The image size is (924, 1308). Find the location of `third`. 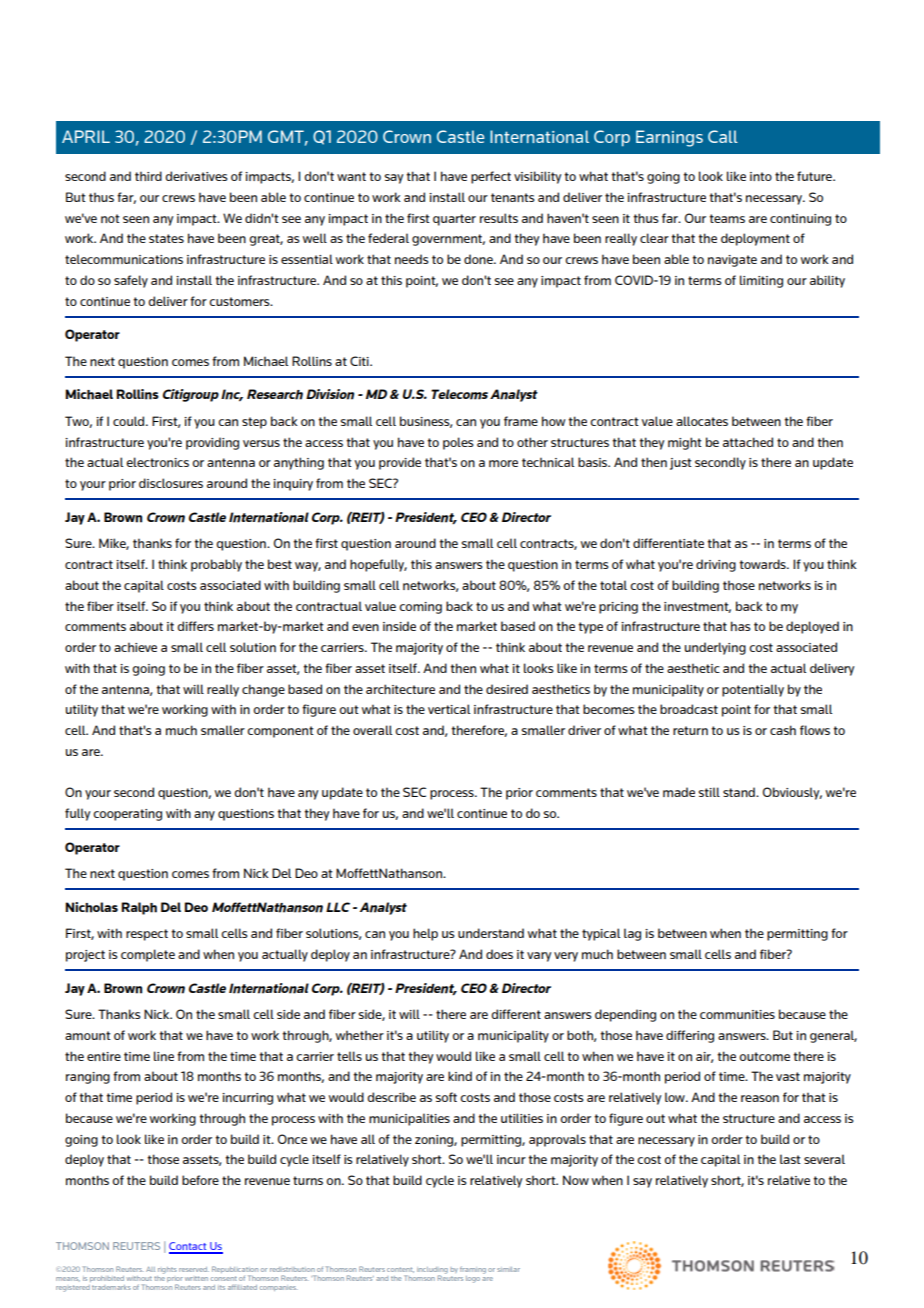

third is located at coordinates (148, 176).
